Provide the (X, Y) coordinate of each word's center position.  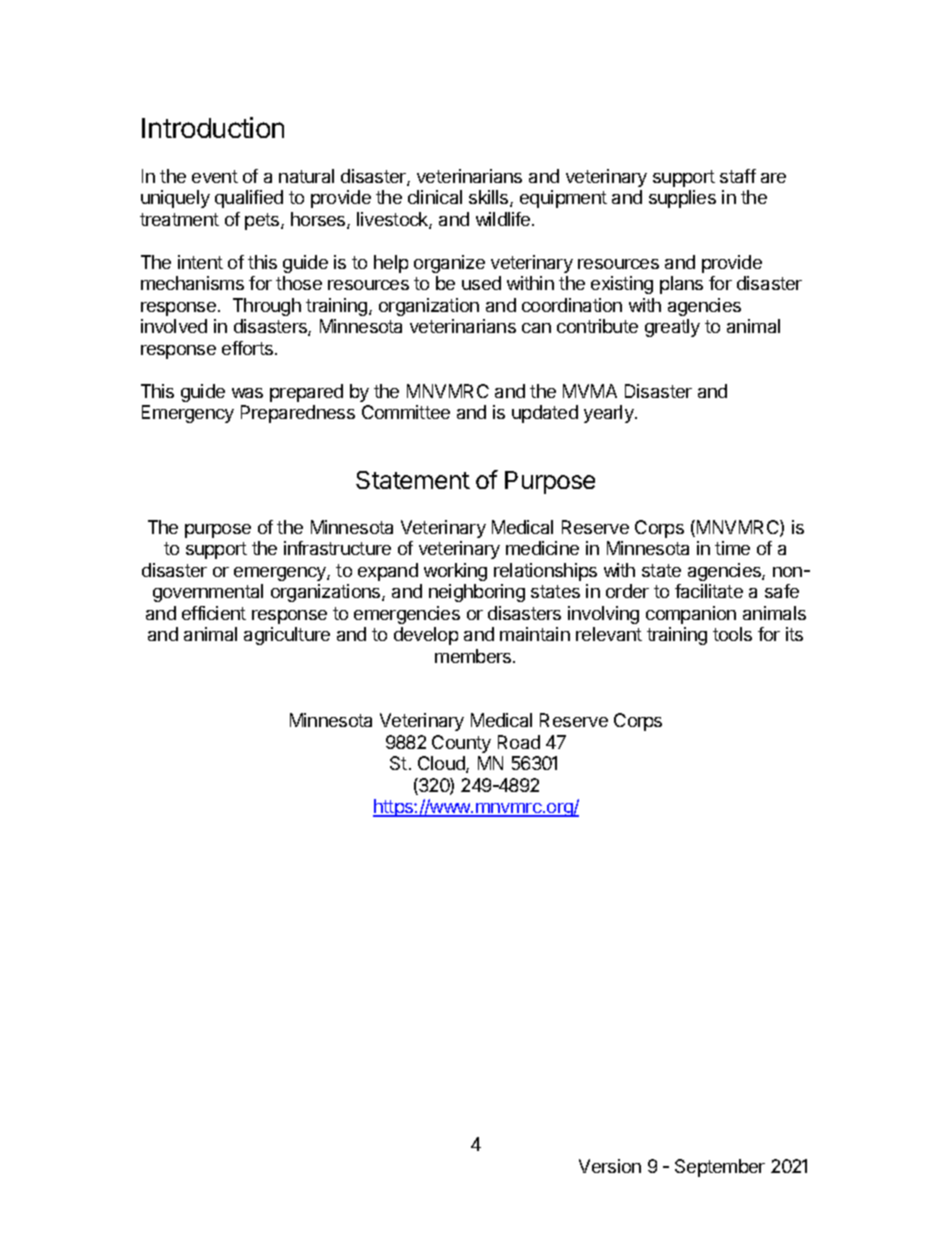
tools (732, 634)
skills (490, 198)
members (474, 656)
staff (738, 176)
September (720, 1168)
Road (519, 742)
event (215, 176)
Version (610, 1166)
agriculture (287, 636)
